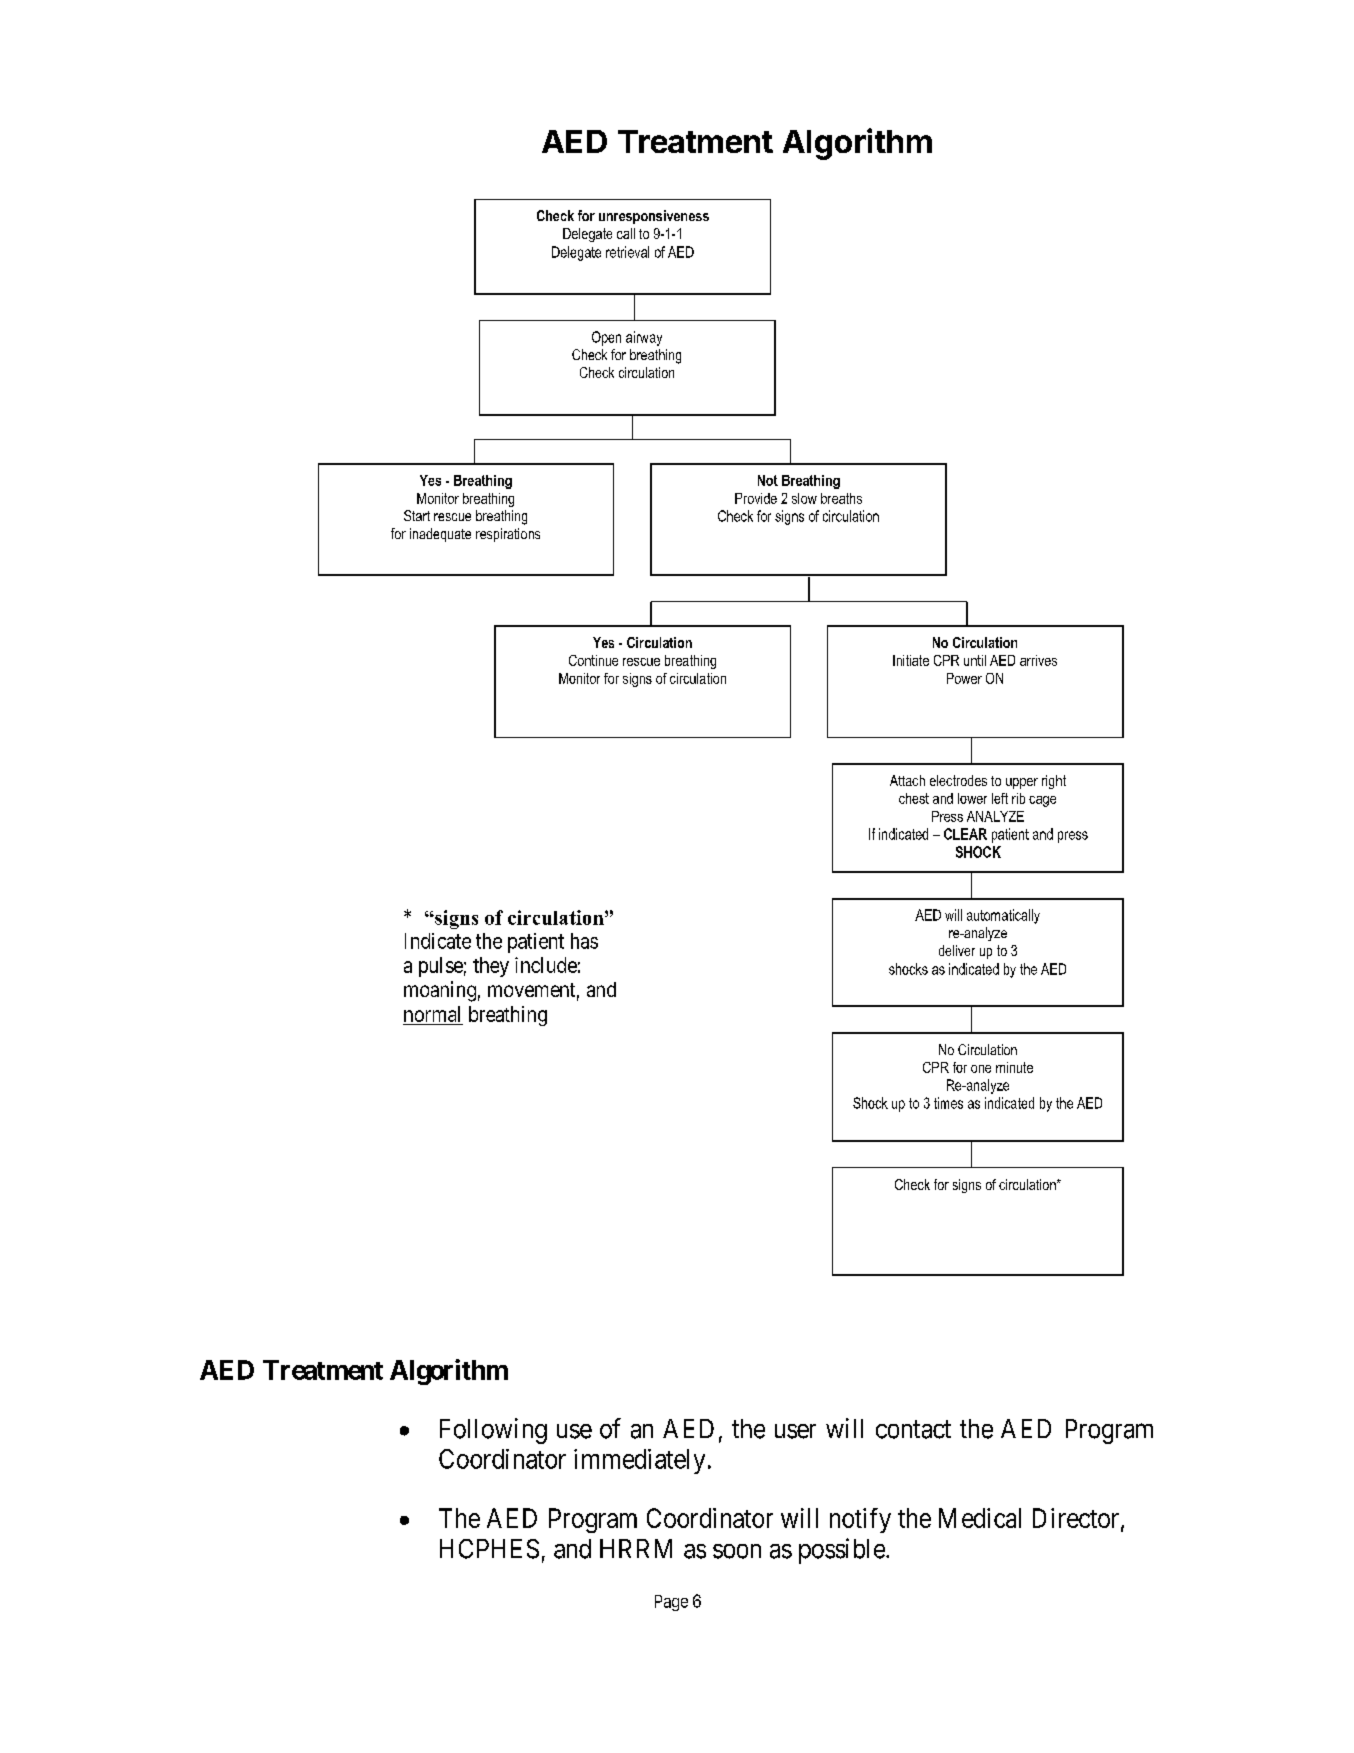 The height and width of the screenshot is (1753, 1354). I want to click on Provide, so click(756, 498).
